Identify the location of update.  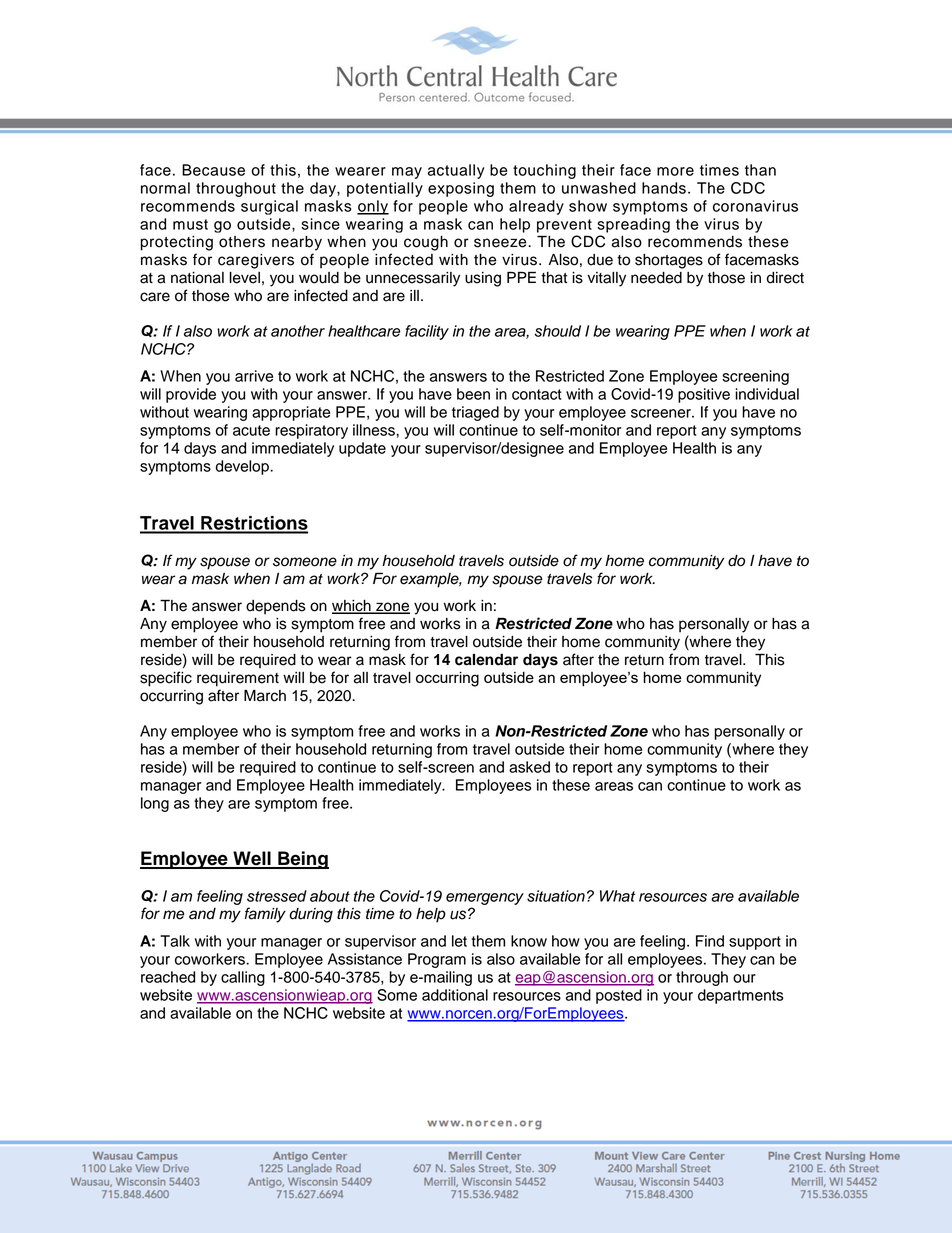
(362, 449).
